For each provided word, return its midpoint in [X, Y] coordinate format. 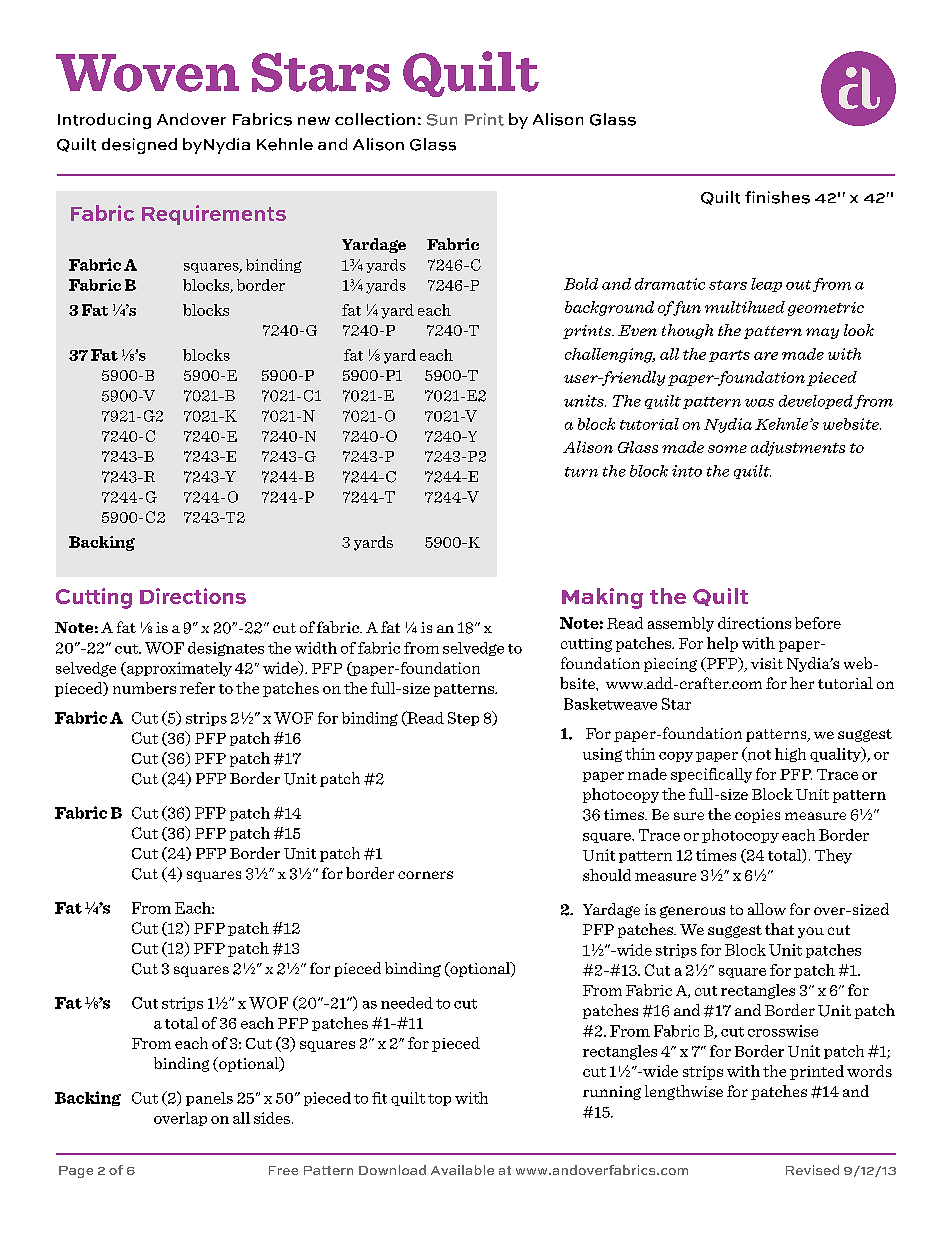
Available [462, 1170]
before [818, 623]
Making [602, 598]
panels [209, 1099]
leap [766, 285]
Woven [147, 73]
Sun [442, 120]
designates [226, 649]
